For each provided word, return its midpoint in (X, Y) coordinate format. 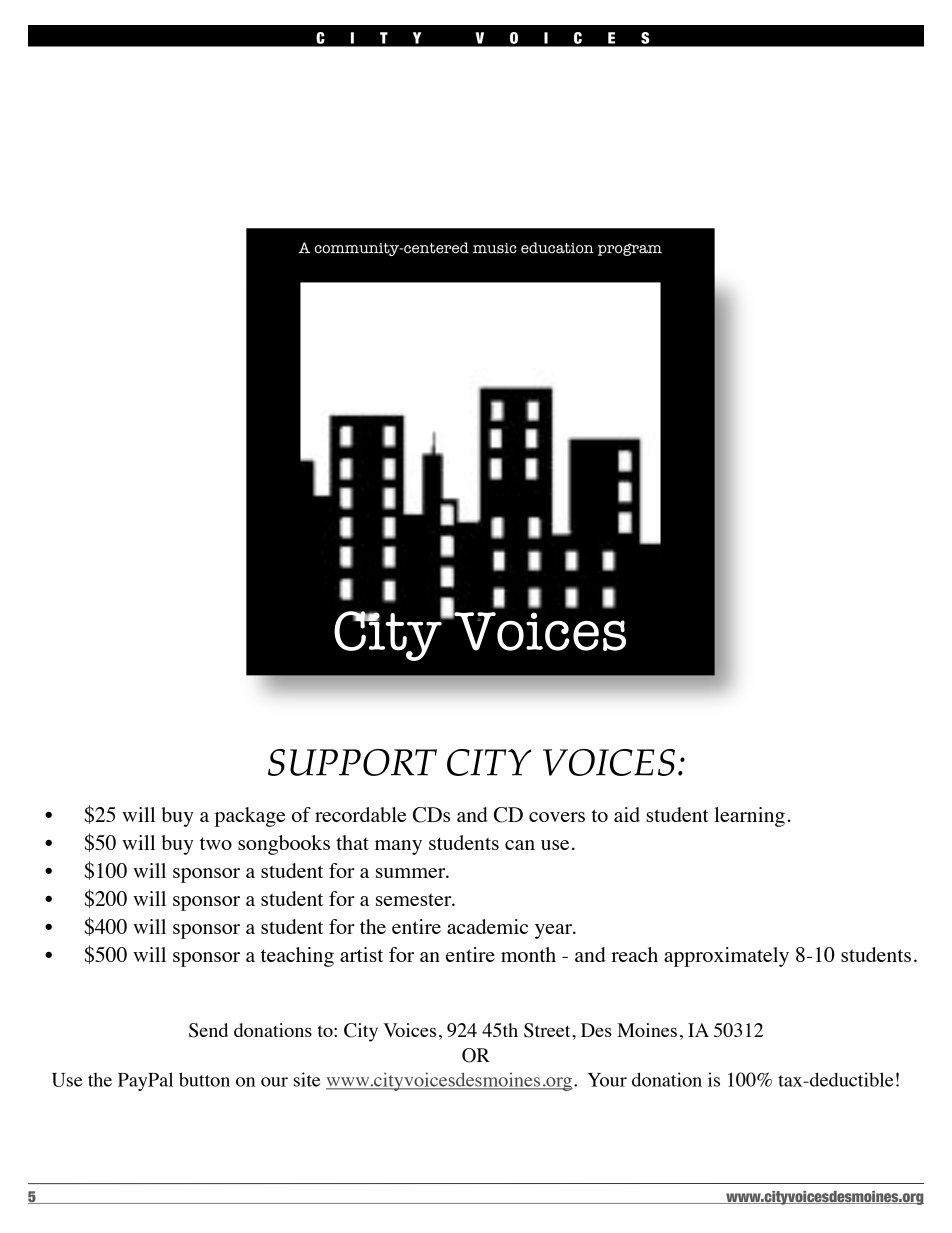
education (557, 248)
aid (627, 814)
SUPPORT (352, 762)
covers (557, 817)
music (495, 248)
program (630, 249)
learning (749, 817)
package (250, 817)
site (307, 1079)
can (520, 845)
